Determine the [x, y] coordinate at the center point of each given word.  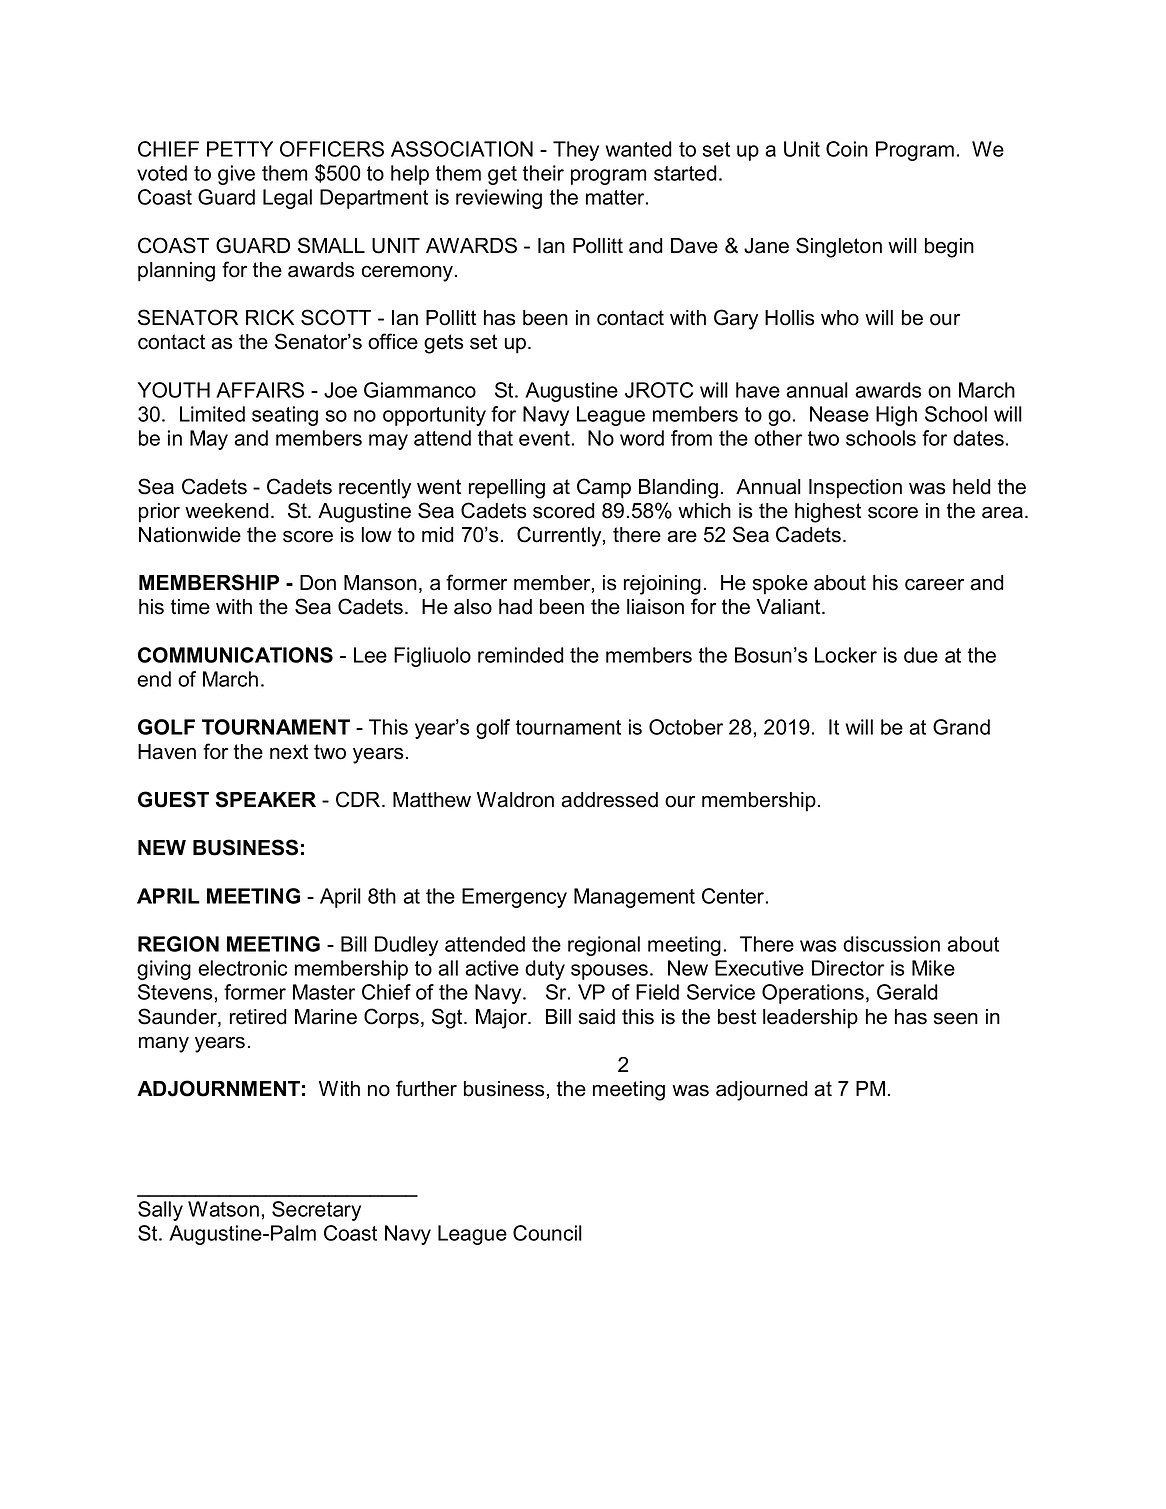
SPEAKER [266, 799]
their [543, 173]
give [236, 175]
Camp [604, 488]
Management [634, 898]
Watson [223, 1209]
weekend [227, 511]
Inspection [855, 489]
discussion [891, 944]
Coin [847, 149]
